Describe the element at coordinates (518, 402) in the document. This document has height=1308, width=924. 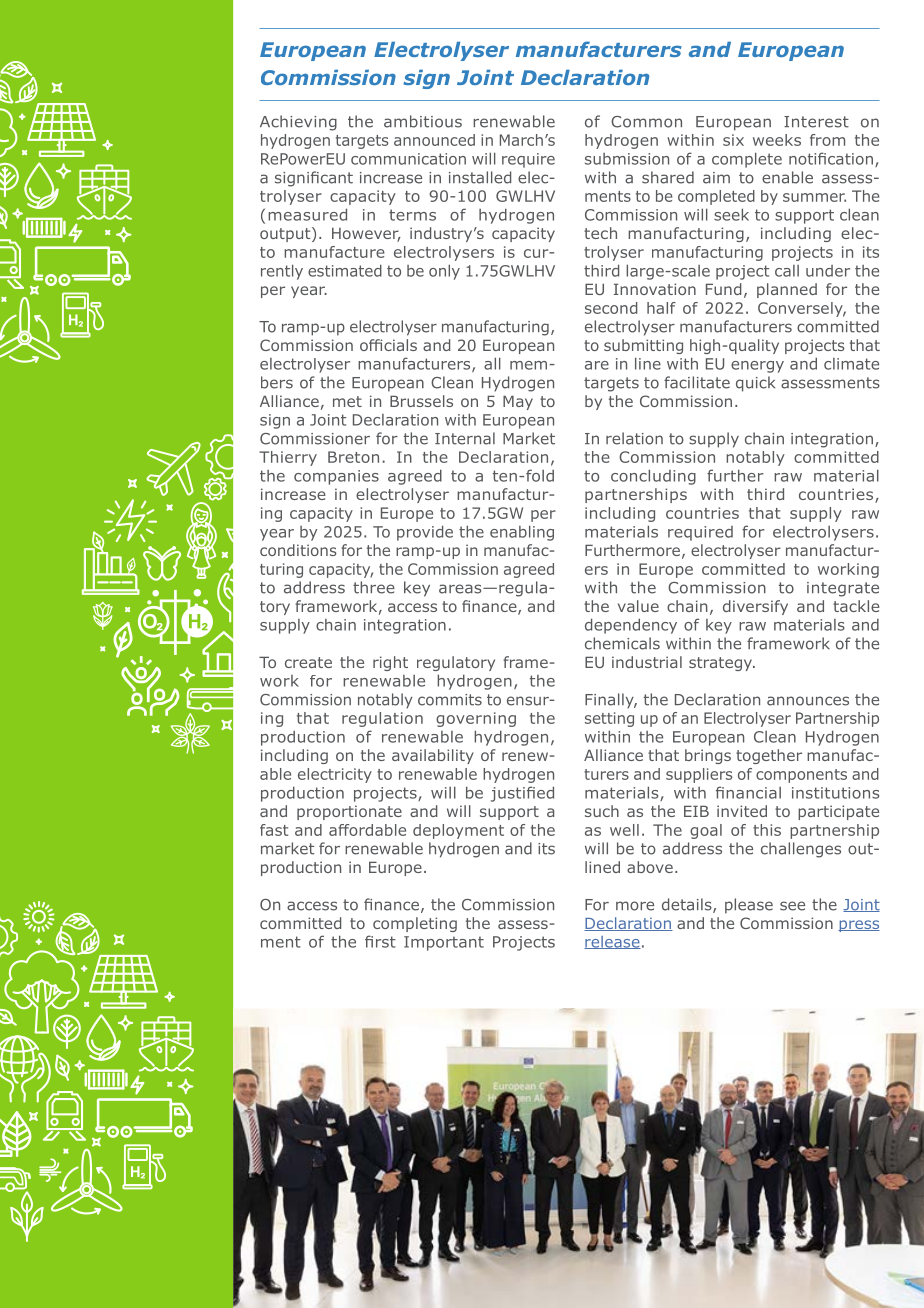
I see `May` at that location.
